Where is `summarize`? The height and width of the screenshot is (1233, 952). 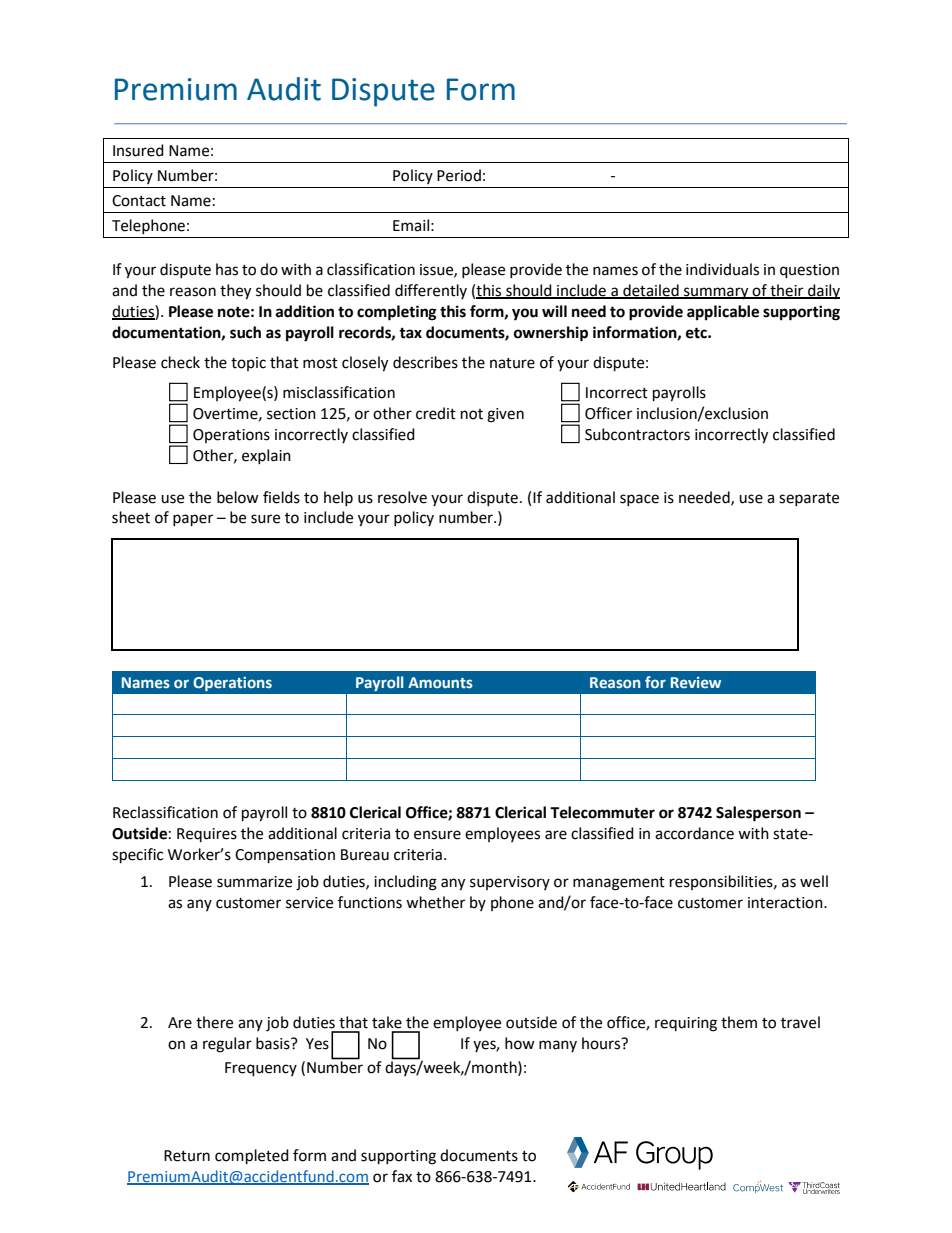
summarize is located at coordinates (254, 882).
